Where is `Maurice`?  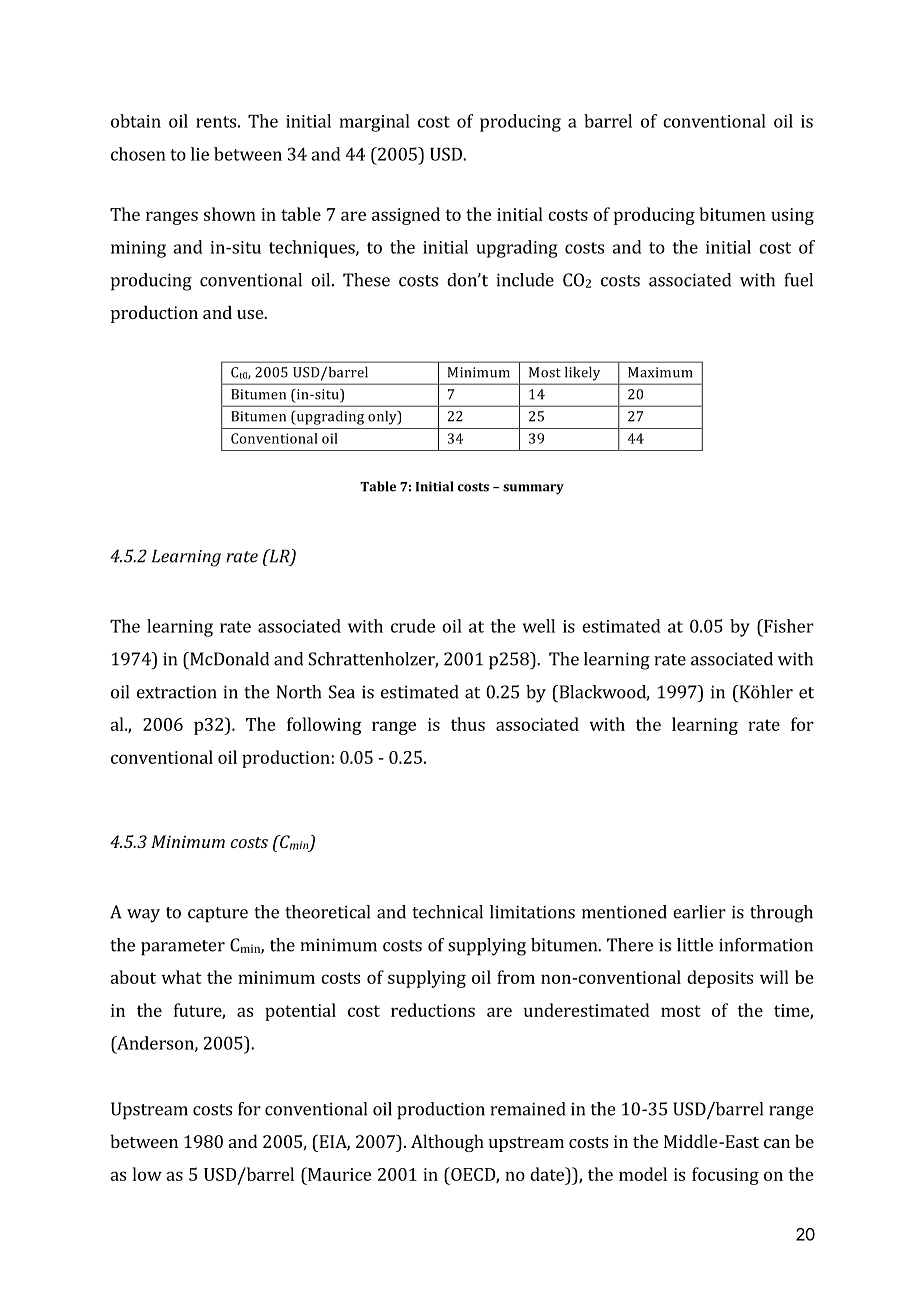 Maurice is located at coordinates (339, 1174).
